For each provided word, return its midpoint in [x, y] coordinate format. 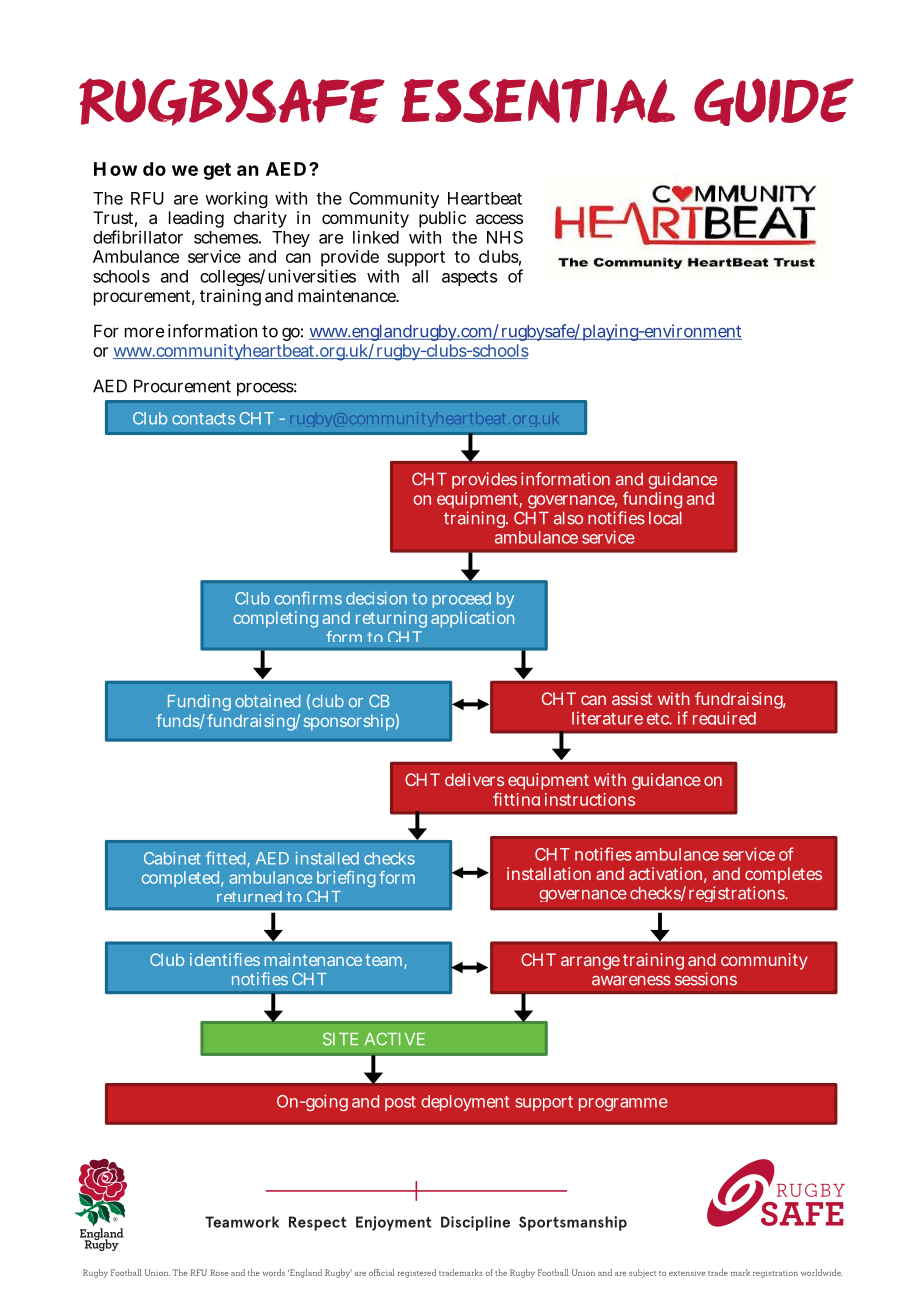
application [472, 619]
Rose [219, 1272]
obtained [268, 701]
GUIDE [774, 102]
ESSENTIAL [538, 101]
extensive [687, 1273]
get [217, 171]
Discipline [475, 1223]
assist [632, 698]
